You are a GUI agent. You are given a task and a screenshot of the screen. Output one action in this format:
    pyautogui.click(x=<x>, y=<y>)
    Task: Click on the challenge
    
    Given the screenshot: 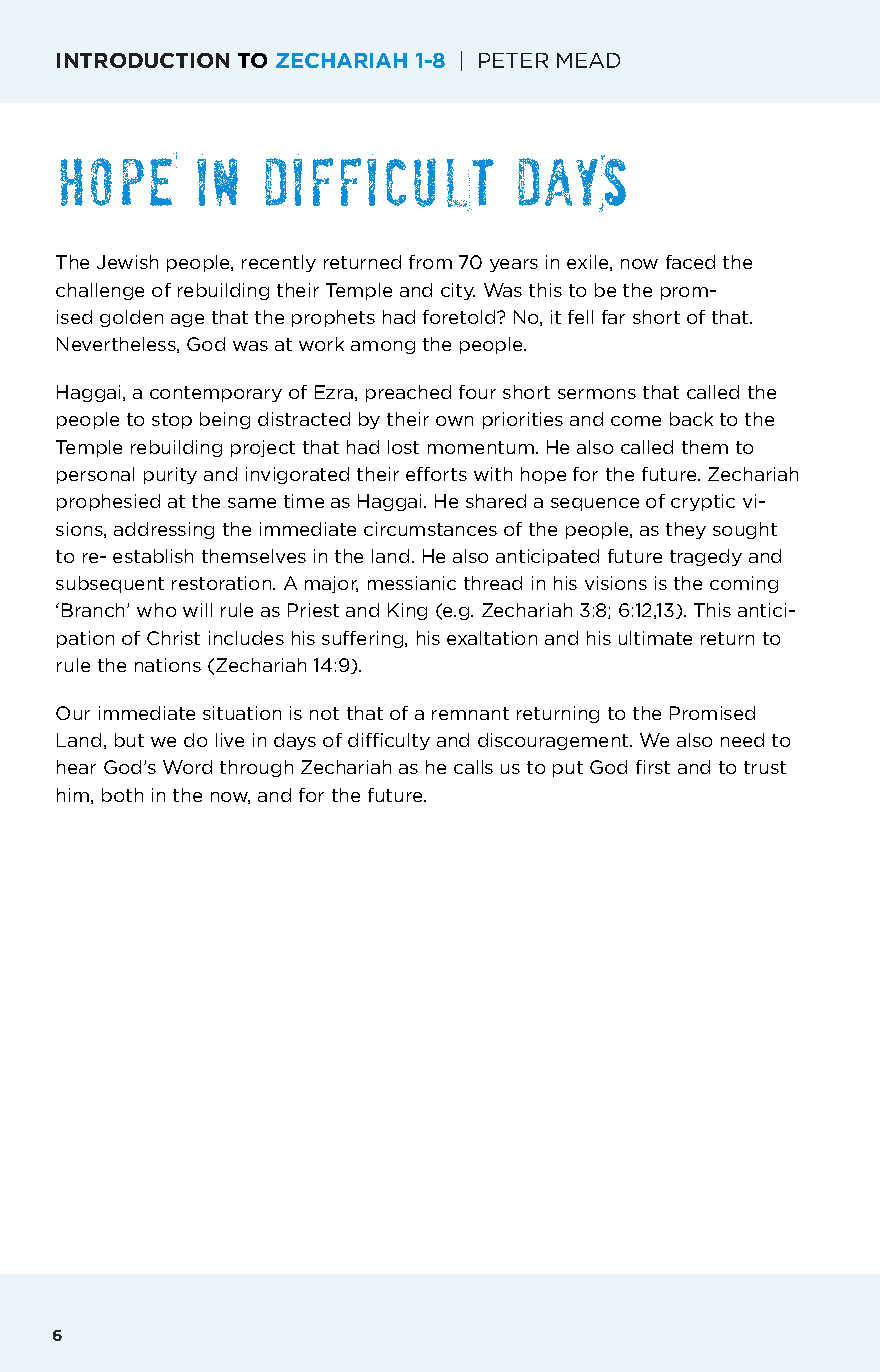 What is the action you would take?
    pyautogui.click(x=100, y=291)
